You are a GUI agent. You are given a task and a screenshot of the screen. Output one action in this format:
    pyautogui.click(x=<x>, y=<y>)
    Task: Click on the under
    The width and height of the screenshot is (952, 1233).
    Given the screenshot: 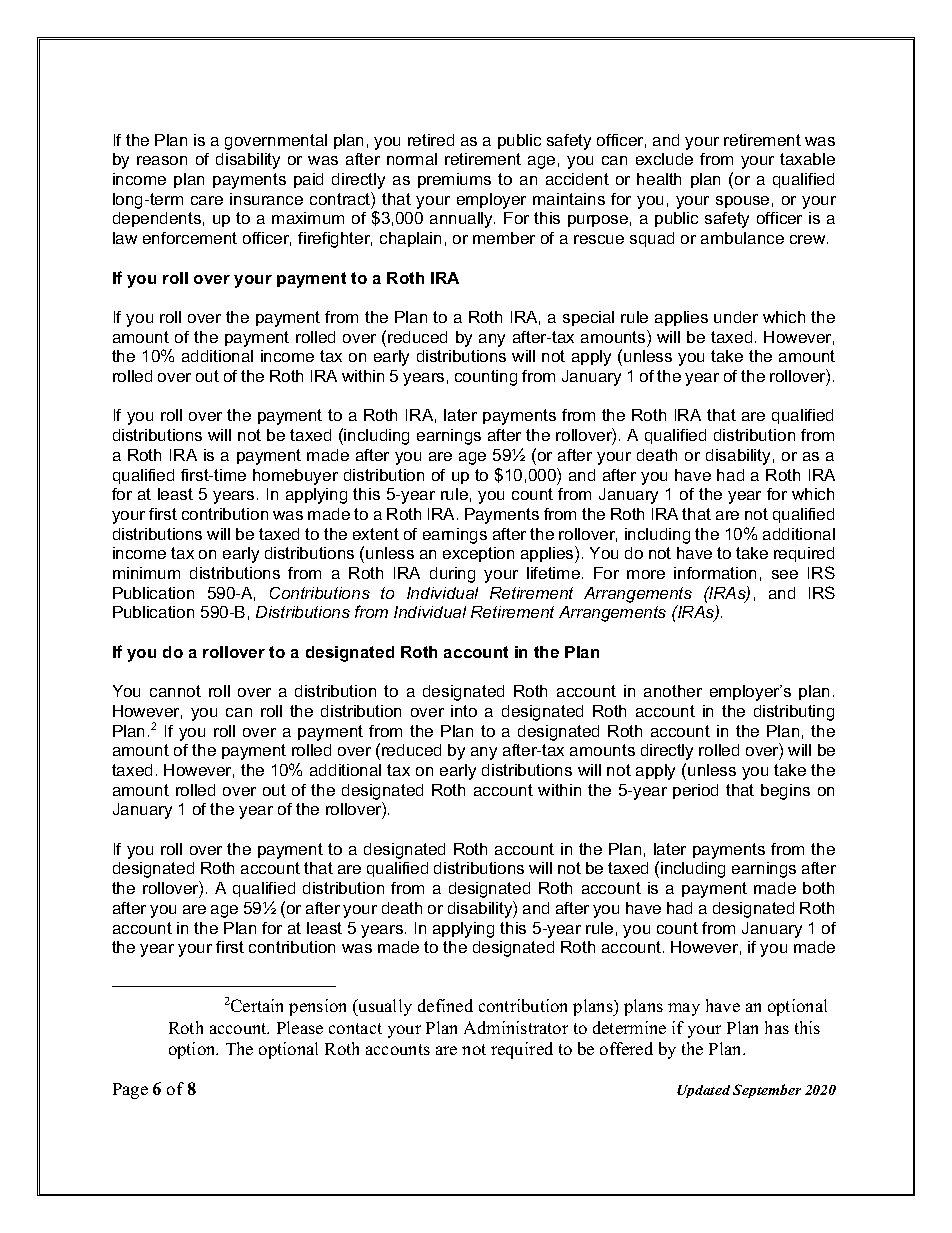 What is the action you would take?
    pyautogui.click(x=736, y=317)
